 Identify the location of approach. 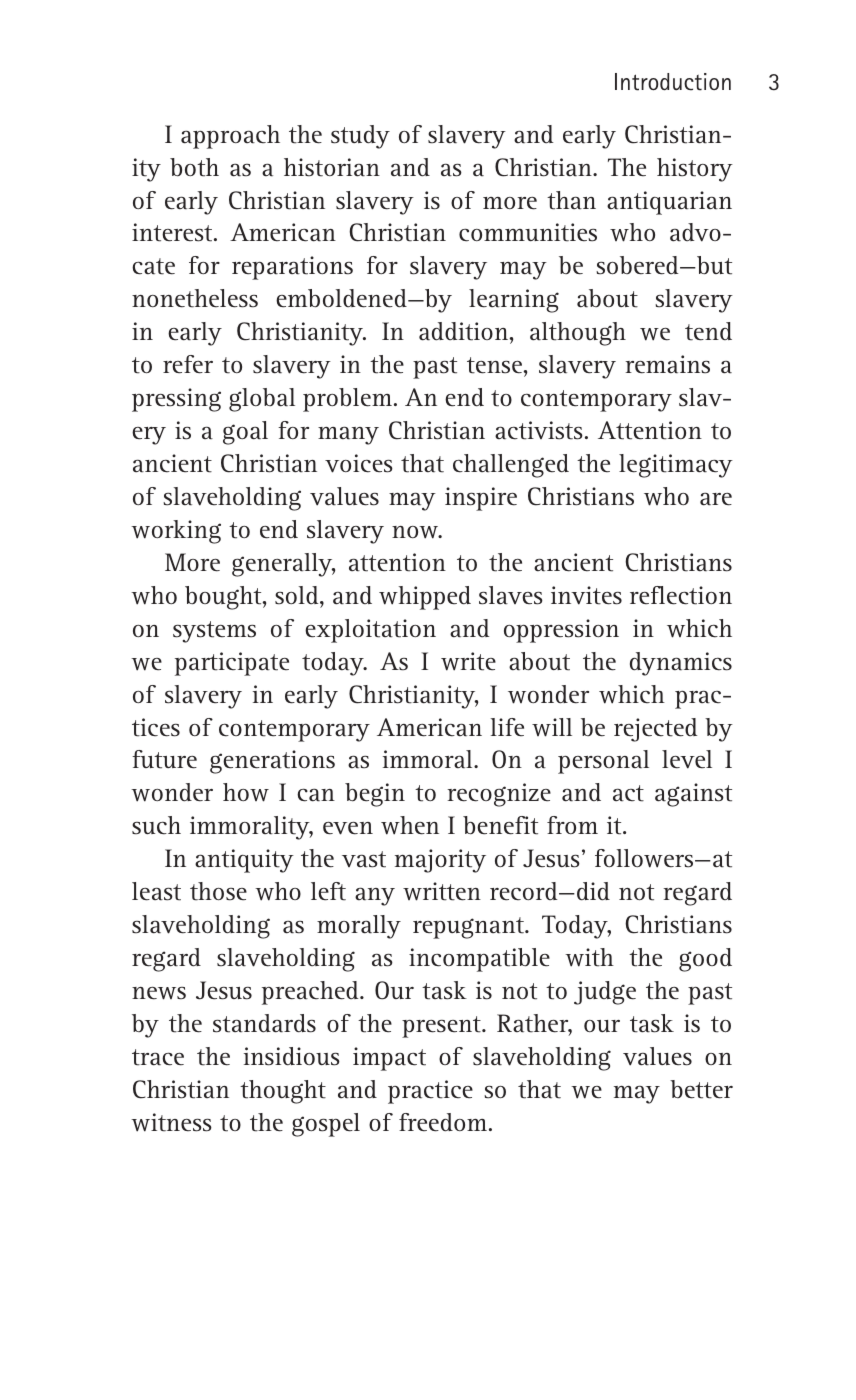
(230, 137).
